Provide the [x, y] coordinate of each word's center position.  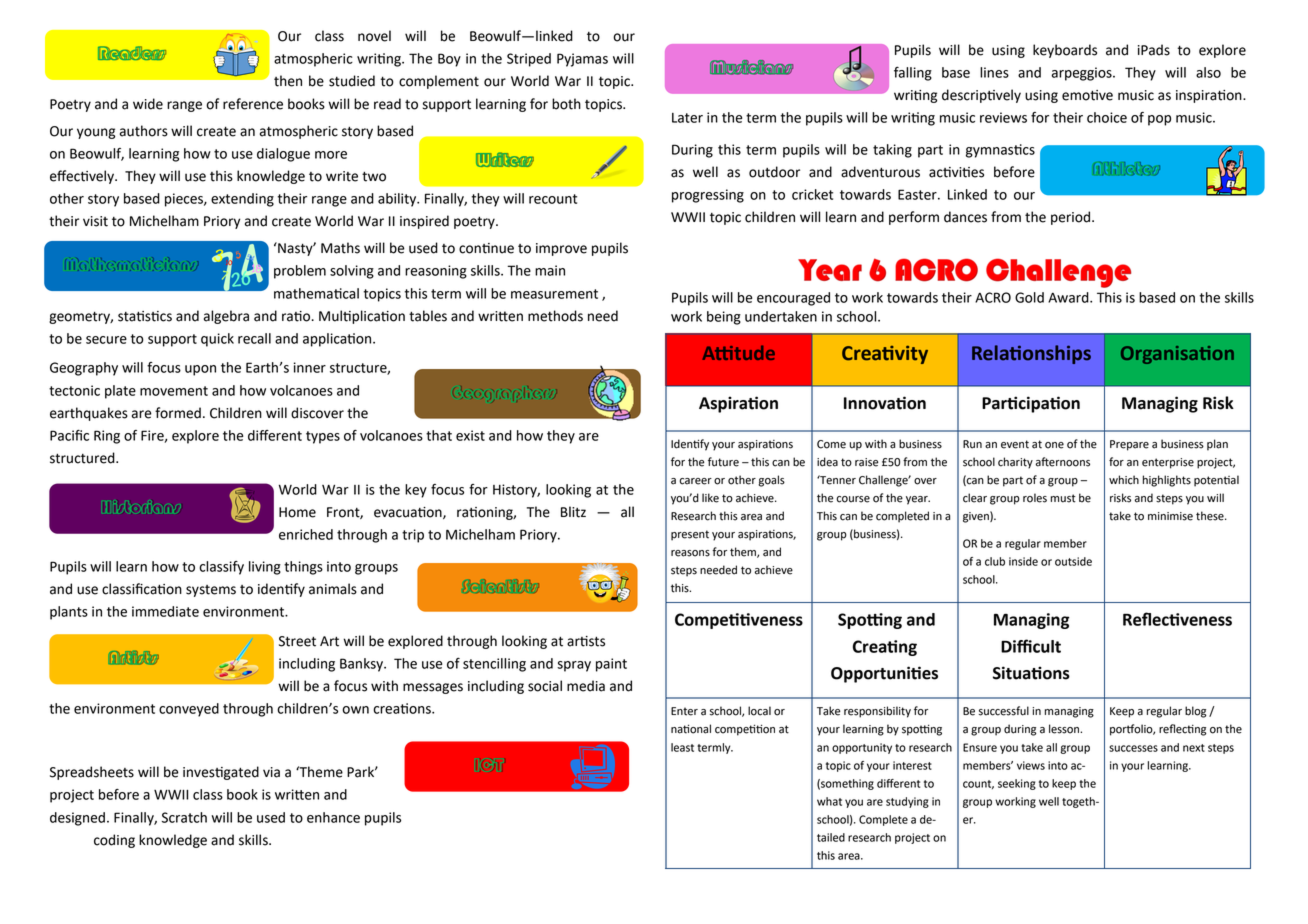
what [829, 801]
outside [1073, 561]
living [265, 568]
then [288, 81]
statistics [145, 316]
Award [1069, 297]
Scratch [184, 817]
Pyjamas [582, 60]
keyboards [1065, 51]
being [724, 318]
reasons [690, 553]
